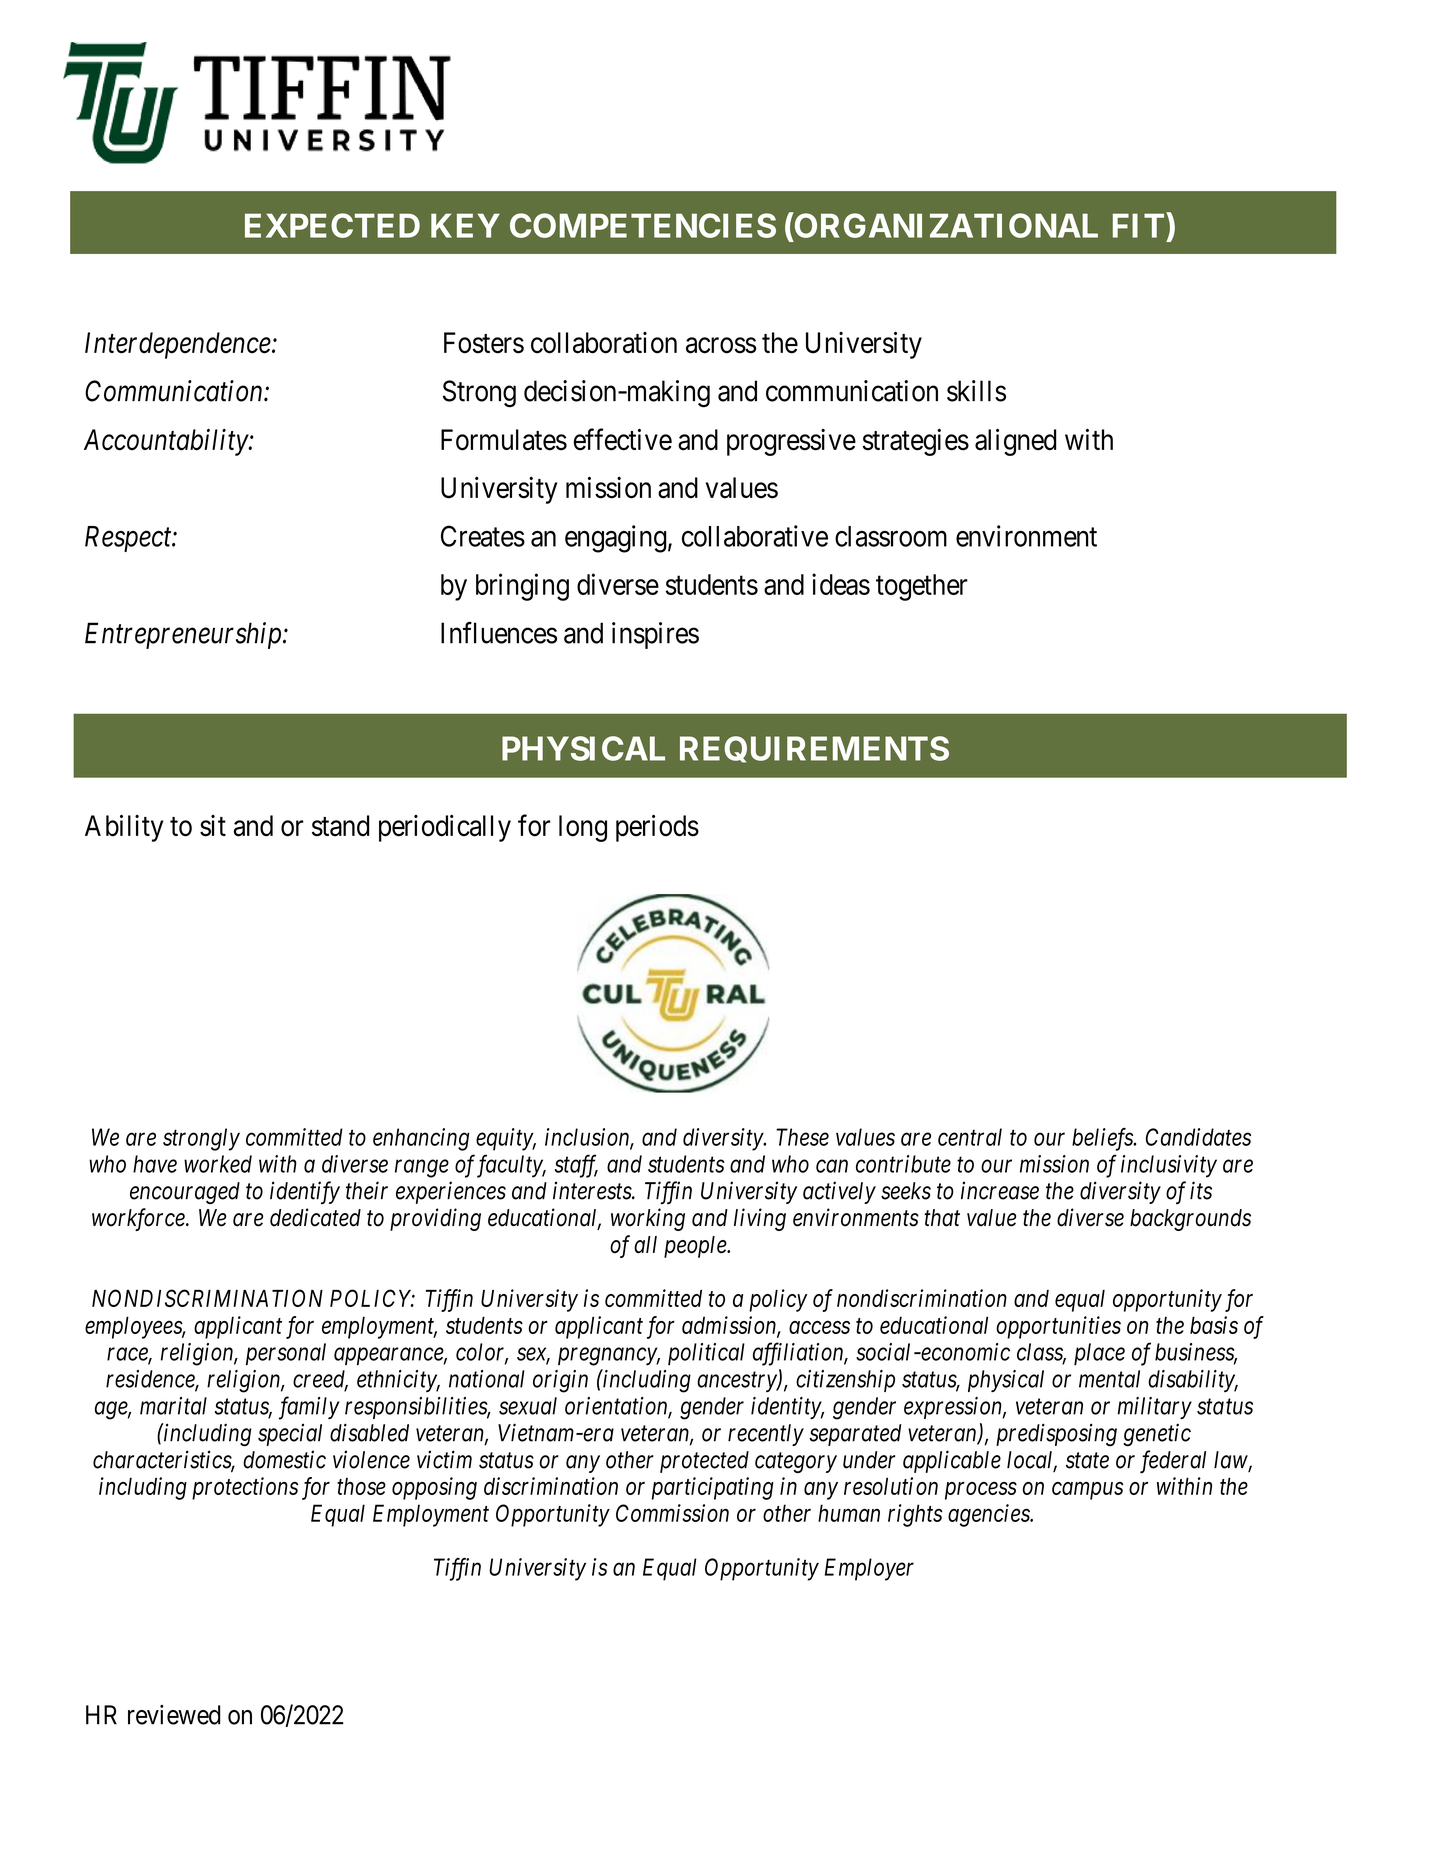 The image size is (1431, 1851). Describe the element at coordinates (990, 1515) in the screenshot. I see `agencies` at that location.
